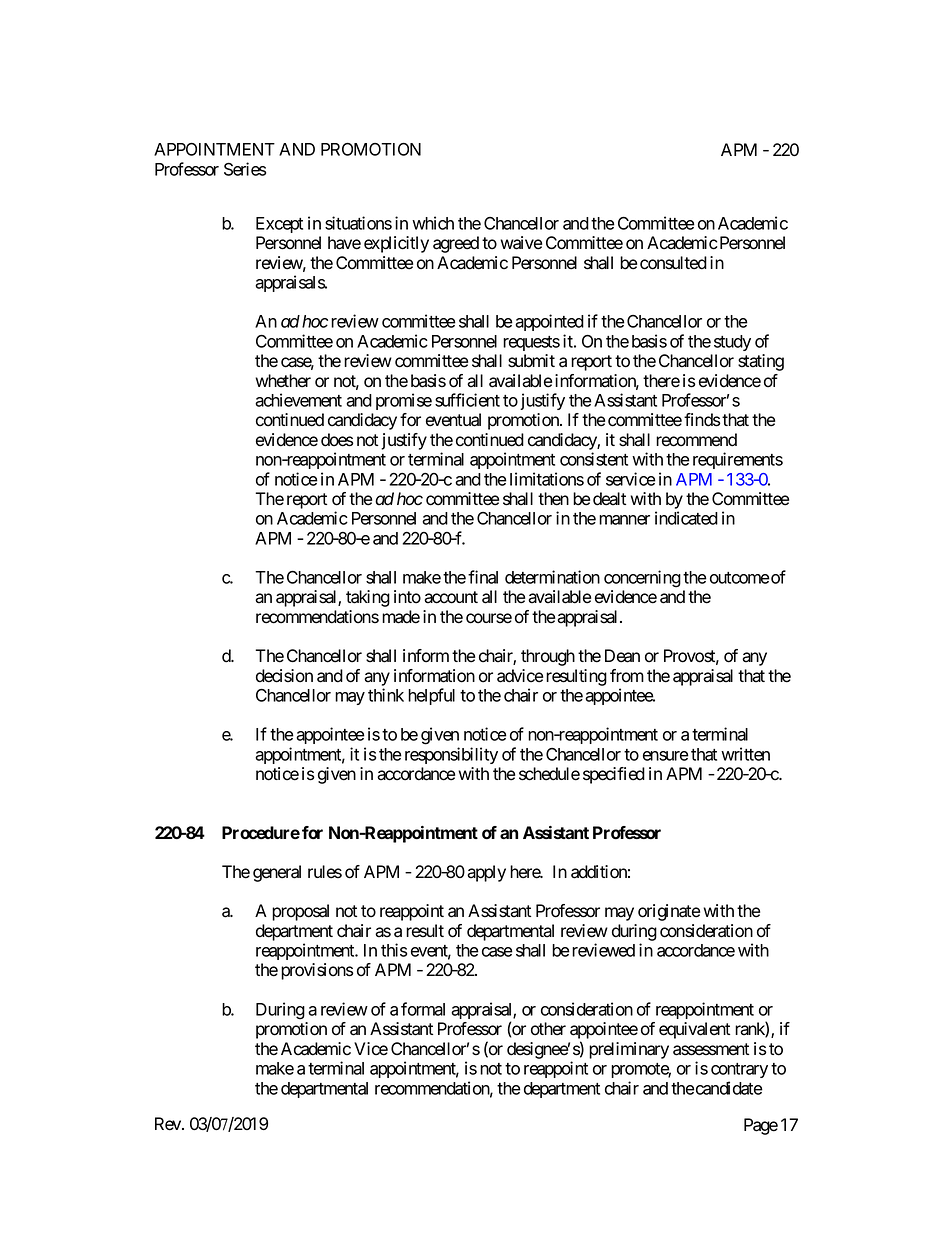 Image resolution: width=952 pixels, height=1233 pixels. What do you see at coordinates (486, 873) in the page?
I see `apply` at bounding box center [486, 873].
